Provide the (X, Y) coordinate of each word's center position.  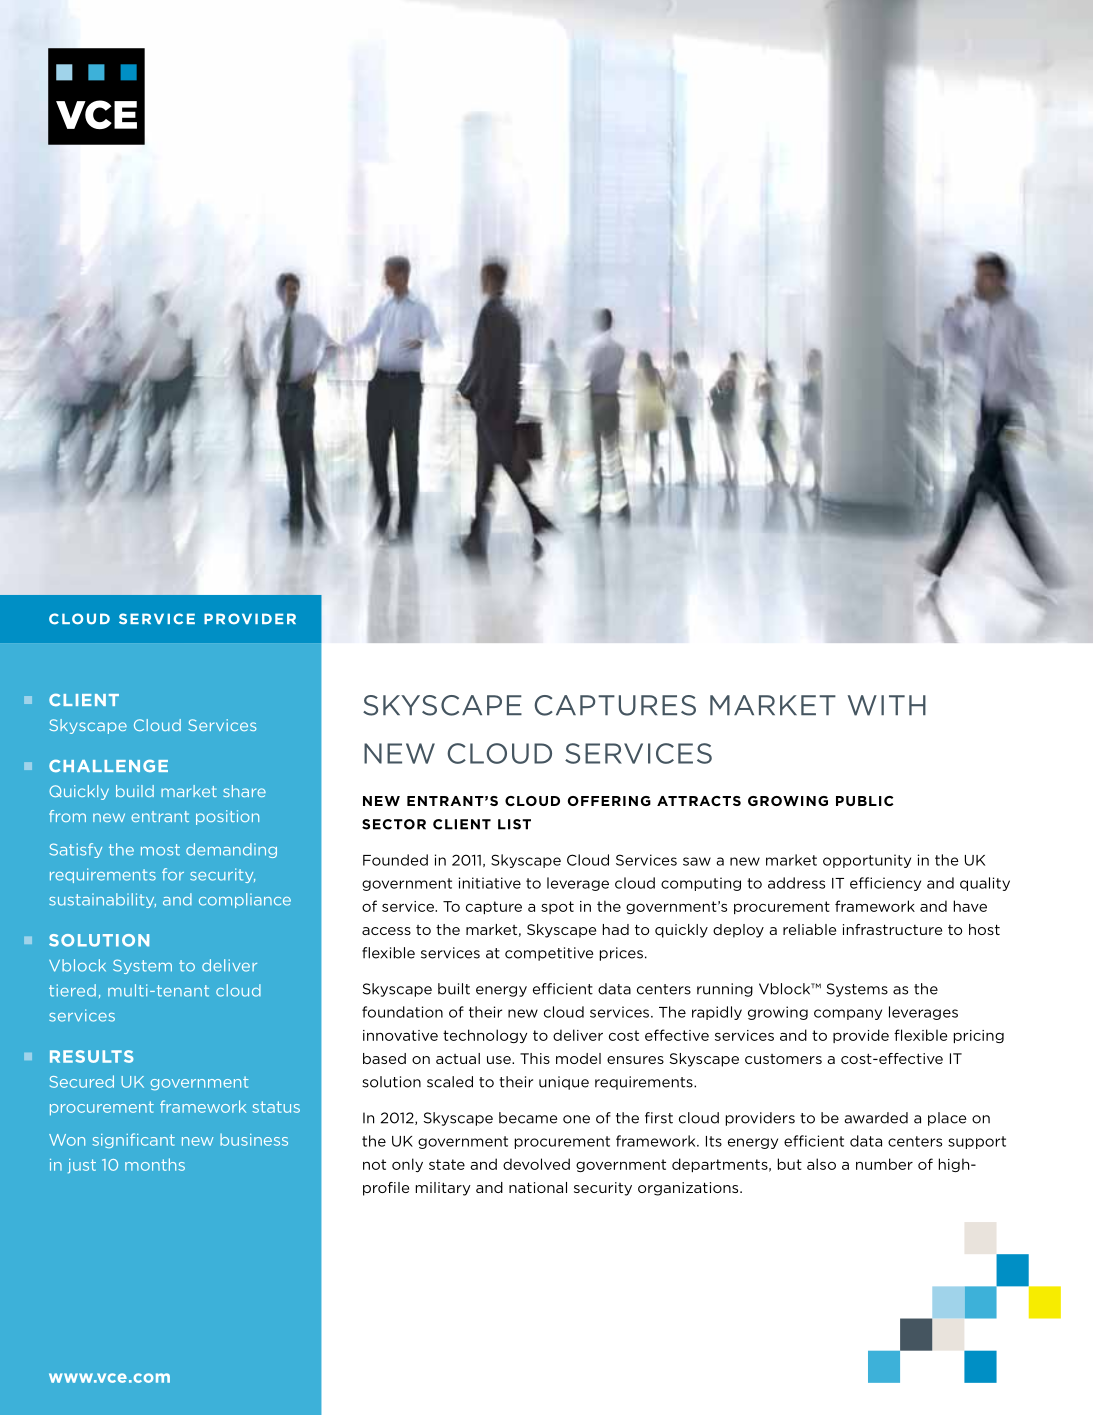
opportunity (867, 861)
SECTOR (394, 824)
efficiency (885, 884)
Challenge (108, 766)
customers (783, 1059)
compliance (245, 900)
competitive (549, 954)
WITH (887, 705)
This (535, 1058)
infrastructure (892, 929)
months (155, 1164)
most (160, 850)
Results (91, 1056)
